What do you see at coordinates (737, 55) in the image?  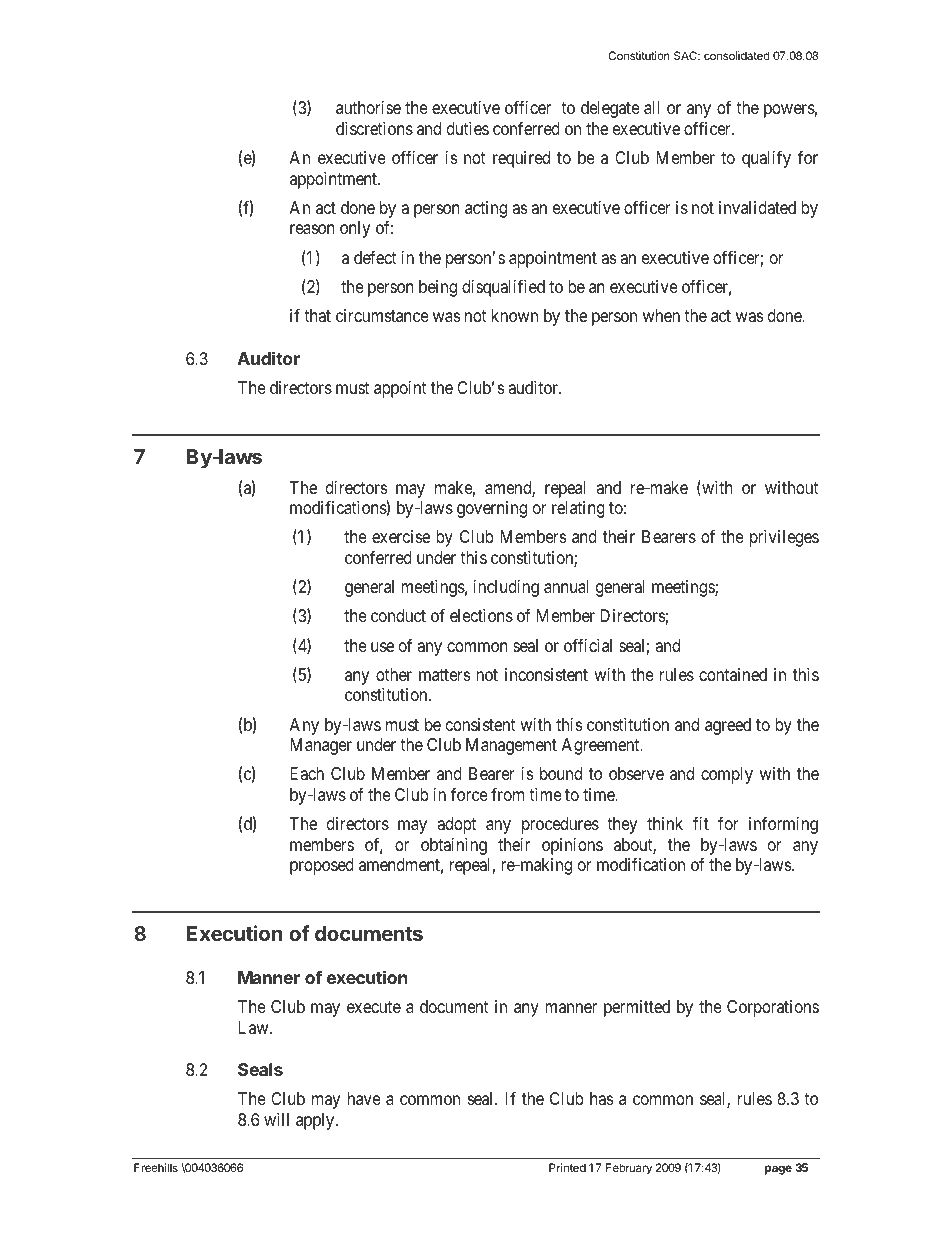 I see `consolidated` at bounding box center [737, 55].
